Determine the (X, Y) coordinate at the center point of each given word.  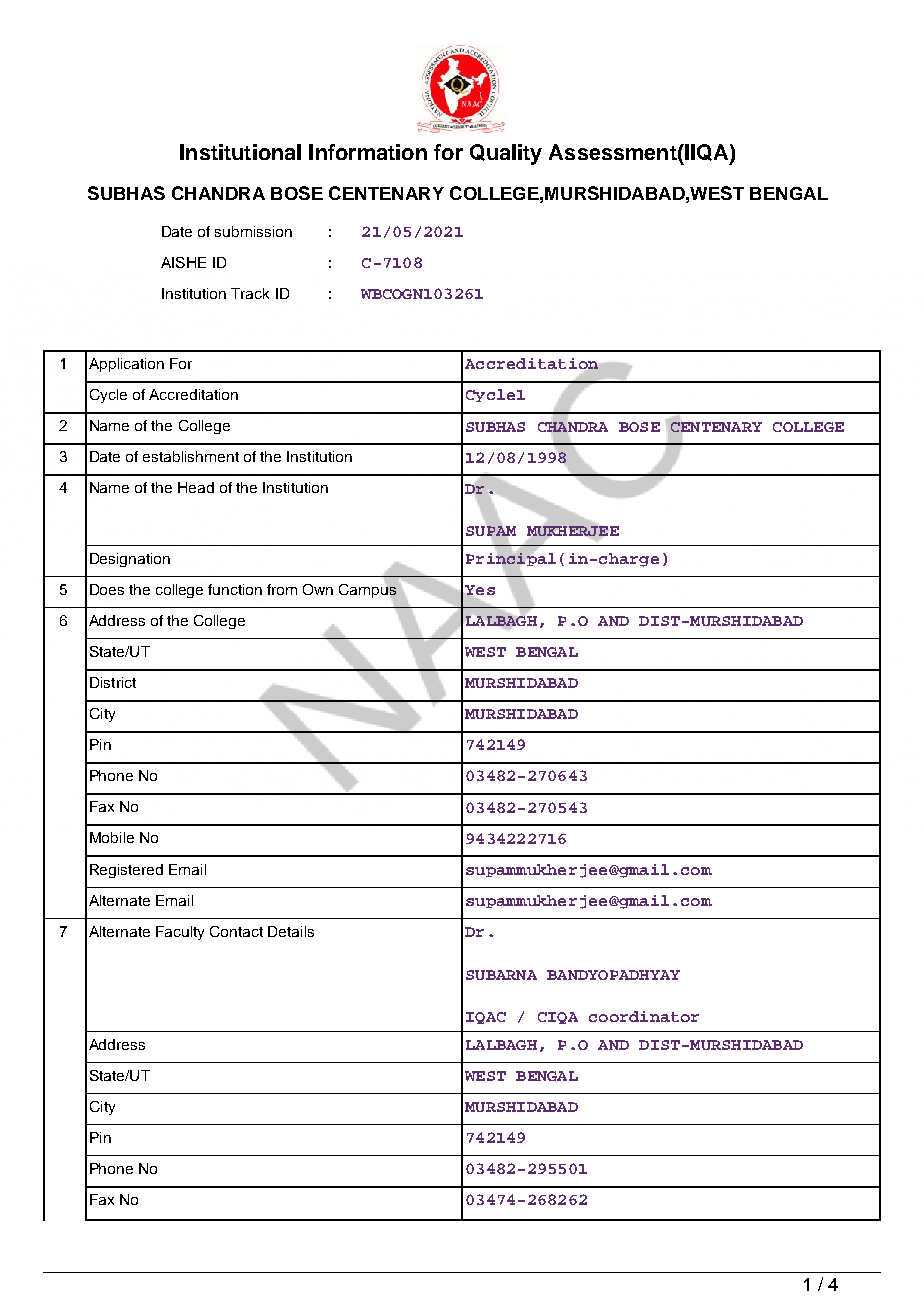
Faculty (180, 933)
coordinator (644, 1016)
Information (368, 152)
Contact (236, 931)
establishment (191, 456)
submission (253, 231)
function (235, 589)
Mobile (112, 837)
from (282, 589)
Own (318, 589)
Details (291, 931)
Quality (506, 154)
